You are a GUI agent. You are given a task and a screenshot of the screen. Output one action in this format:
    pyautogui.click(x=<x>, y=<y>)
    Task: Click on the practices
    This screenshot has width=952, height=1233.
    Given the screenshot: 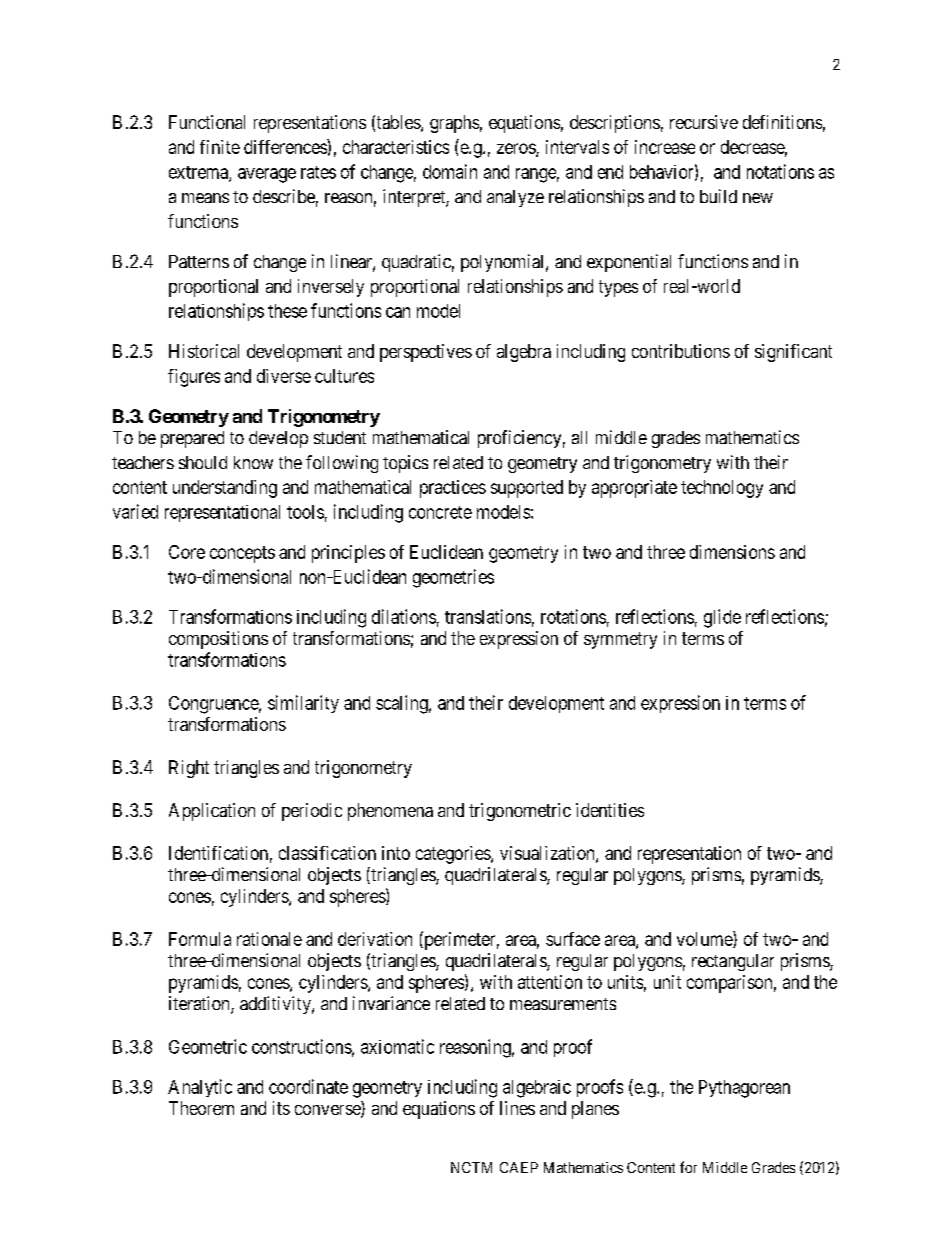 What is the action you would take?
    pyautogui.click(x=453, y=489)
